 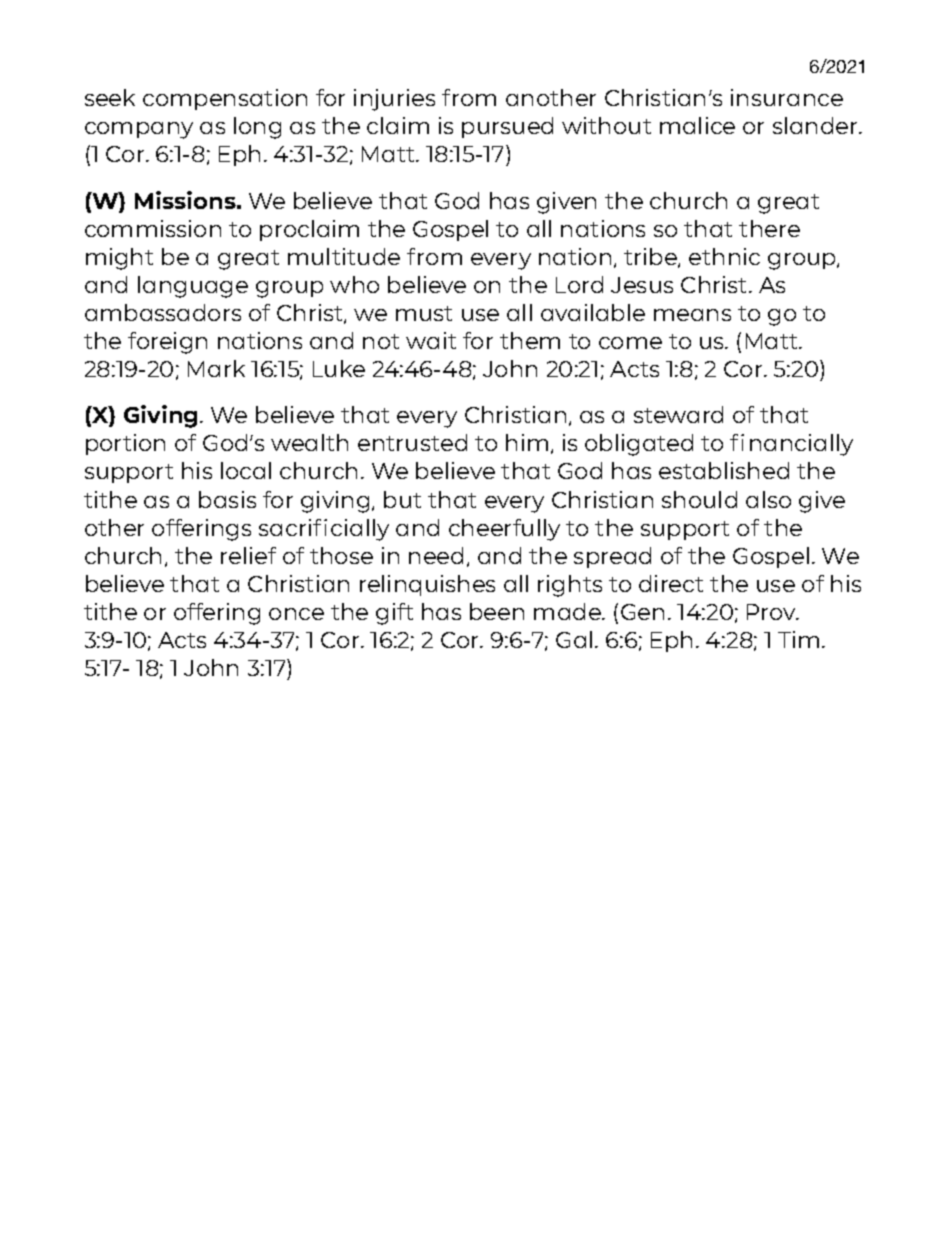 What do you see at coordinates (216, 368) in the document?
I see `Mark` at bounding box center [216, 368].
